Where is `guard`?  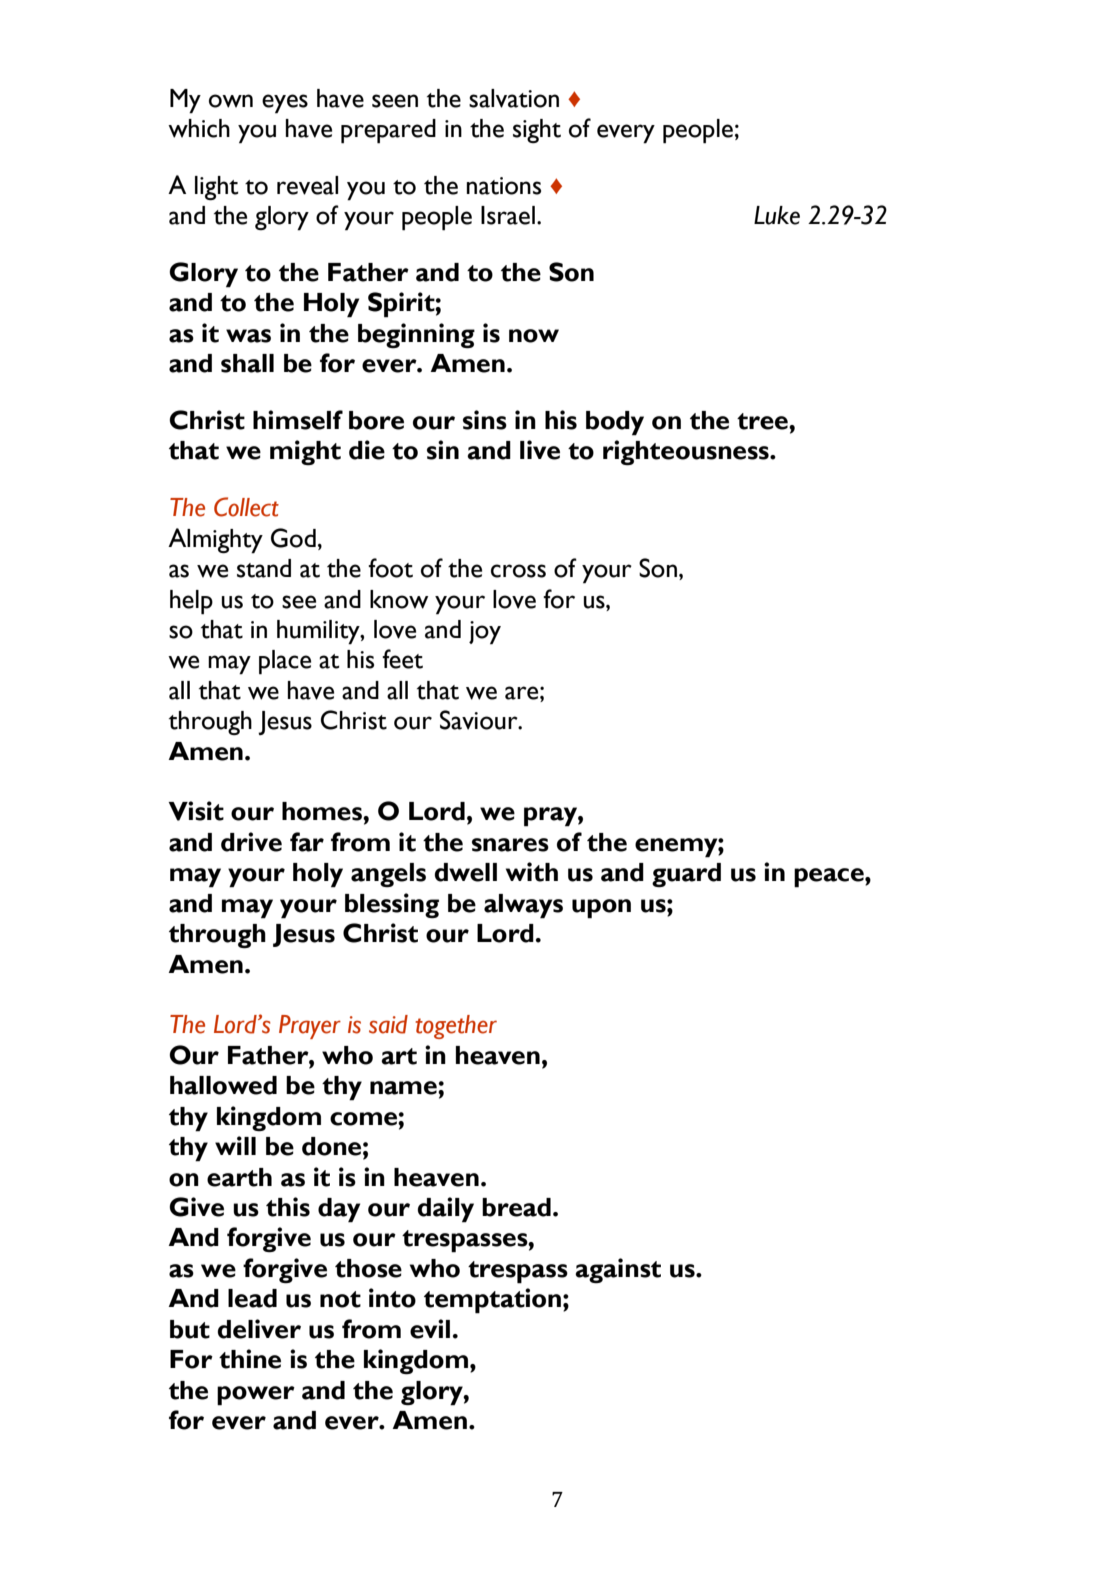 guard is located at coordinates (686, 875).
